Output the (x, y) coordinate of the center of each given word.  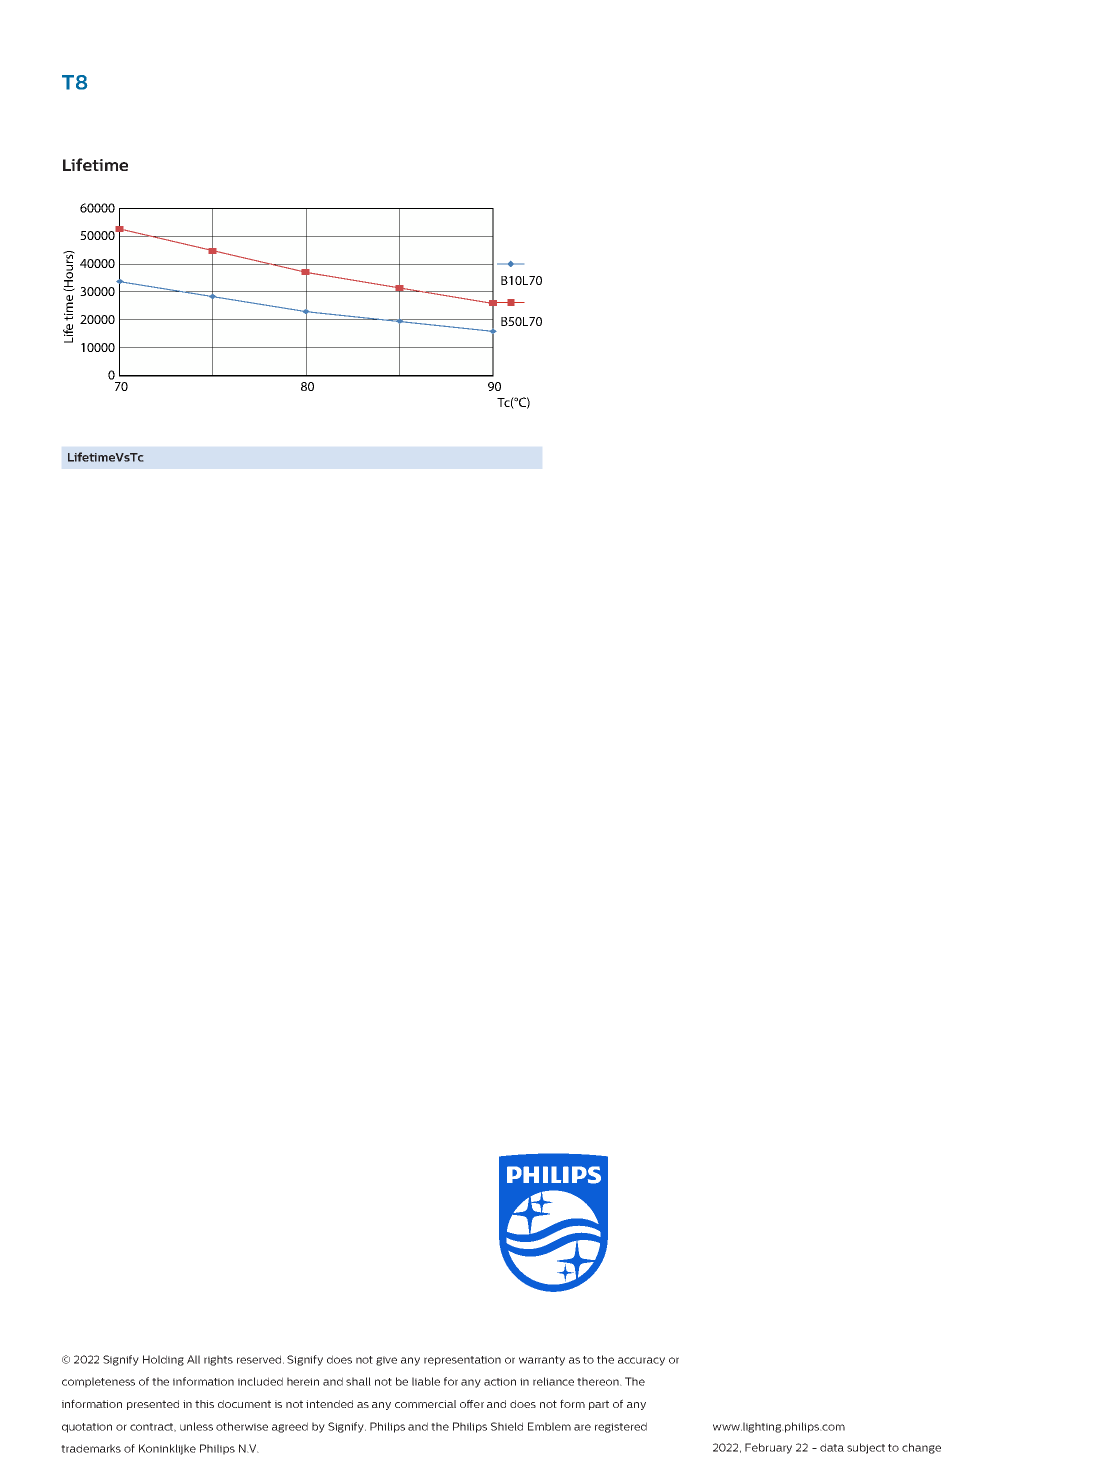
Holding (163, 1360)
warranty (542, 1361)
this (204, 1404)
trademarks (91, 1448)
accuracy (641, 1361)
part (599, 1405)
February (768, 1448)
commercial (425, 1404)
